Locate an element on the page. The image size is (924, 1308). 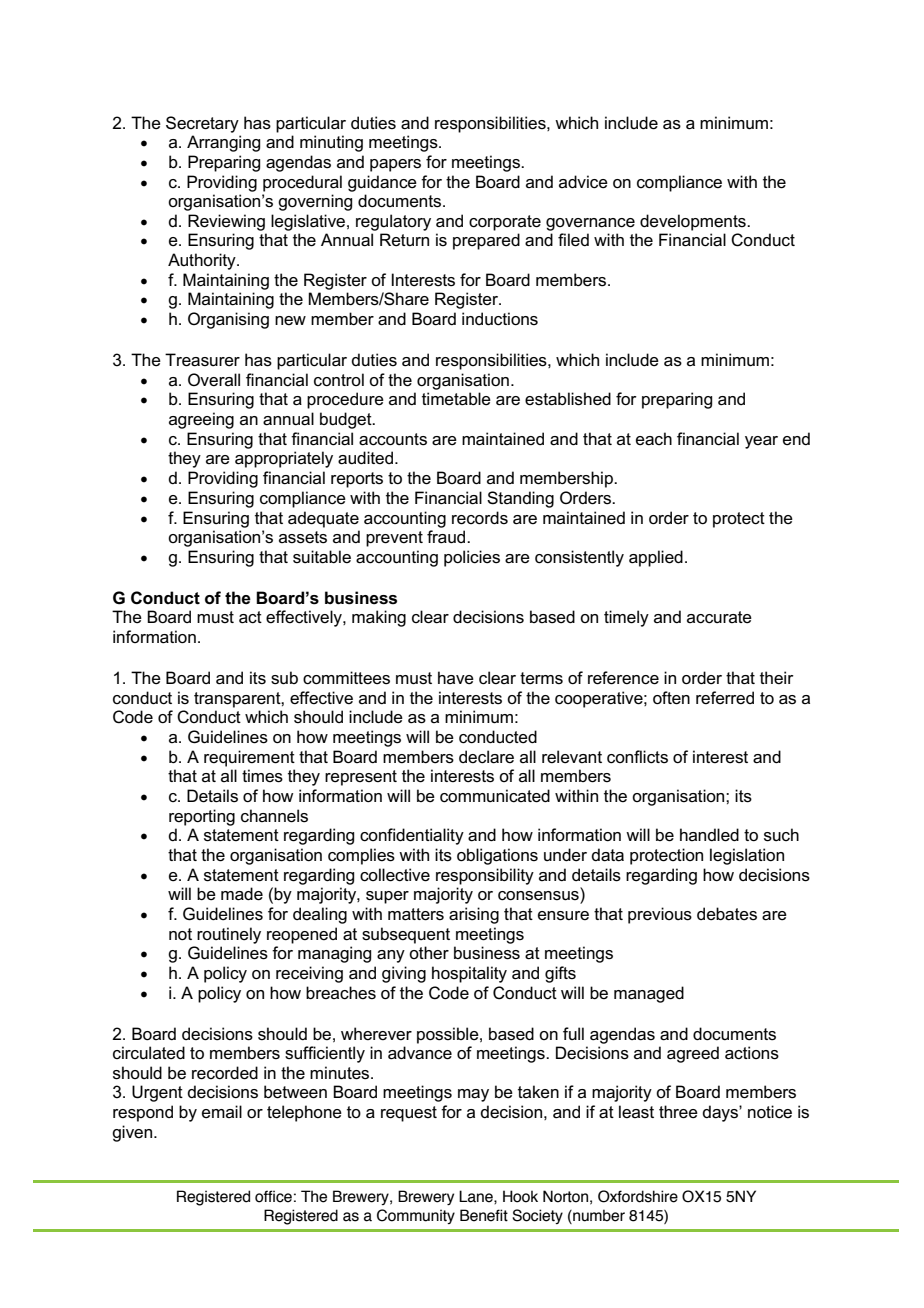
papers is located at coordinates (395, 165).
